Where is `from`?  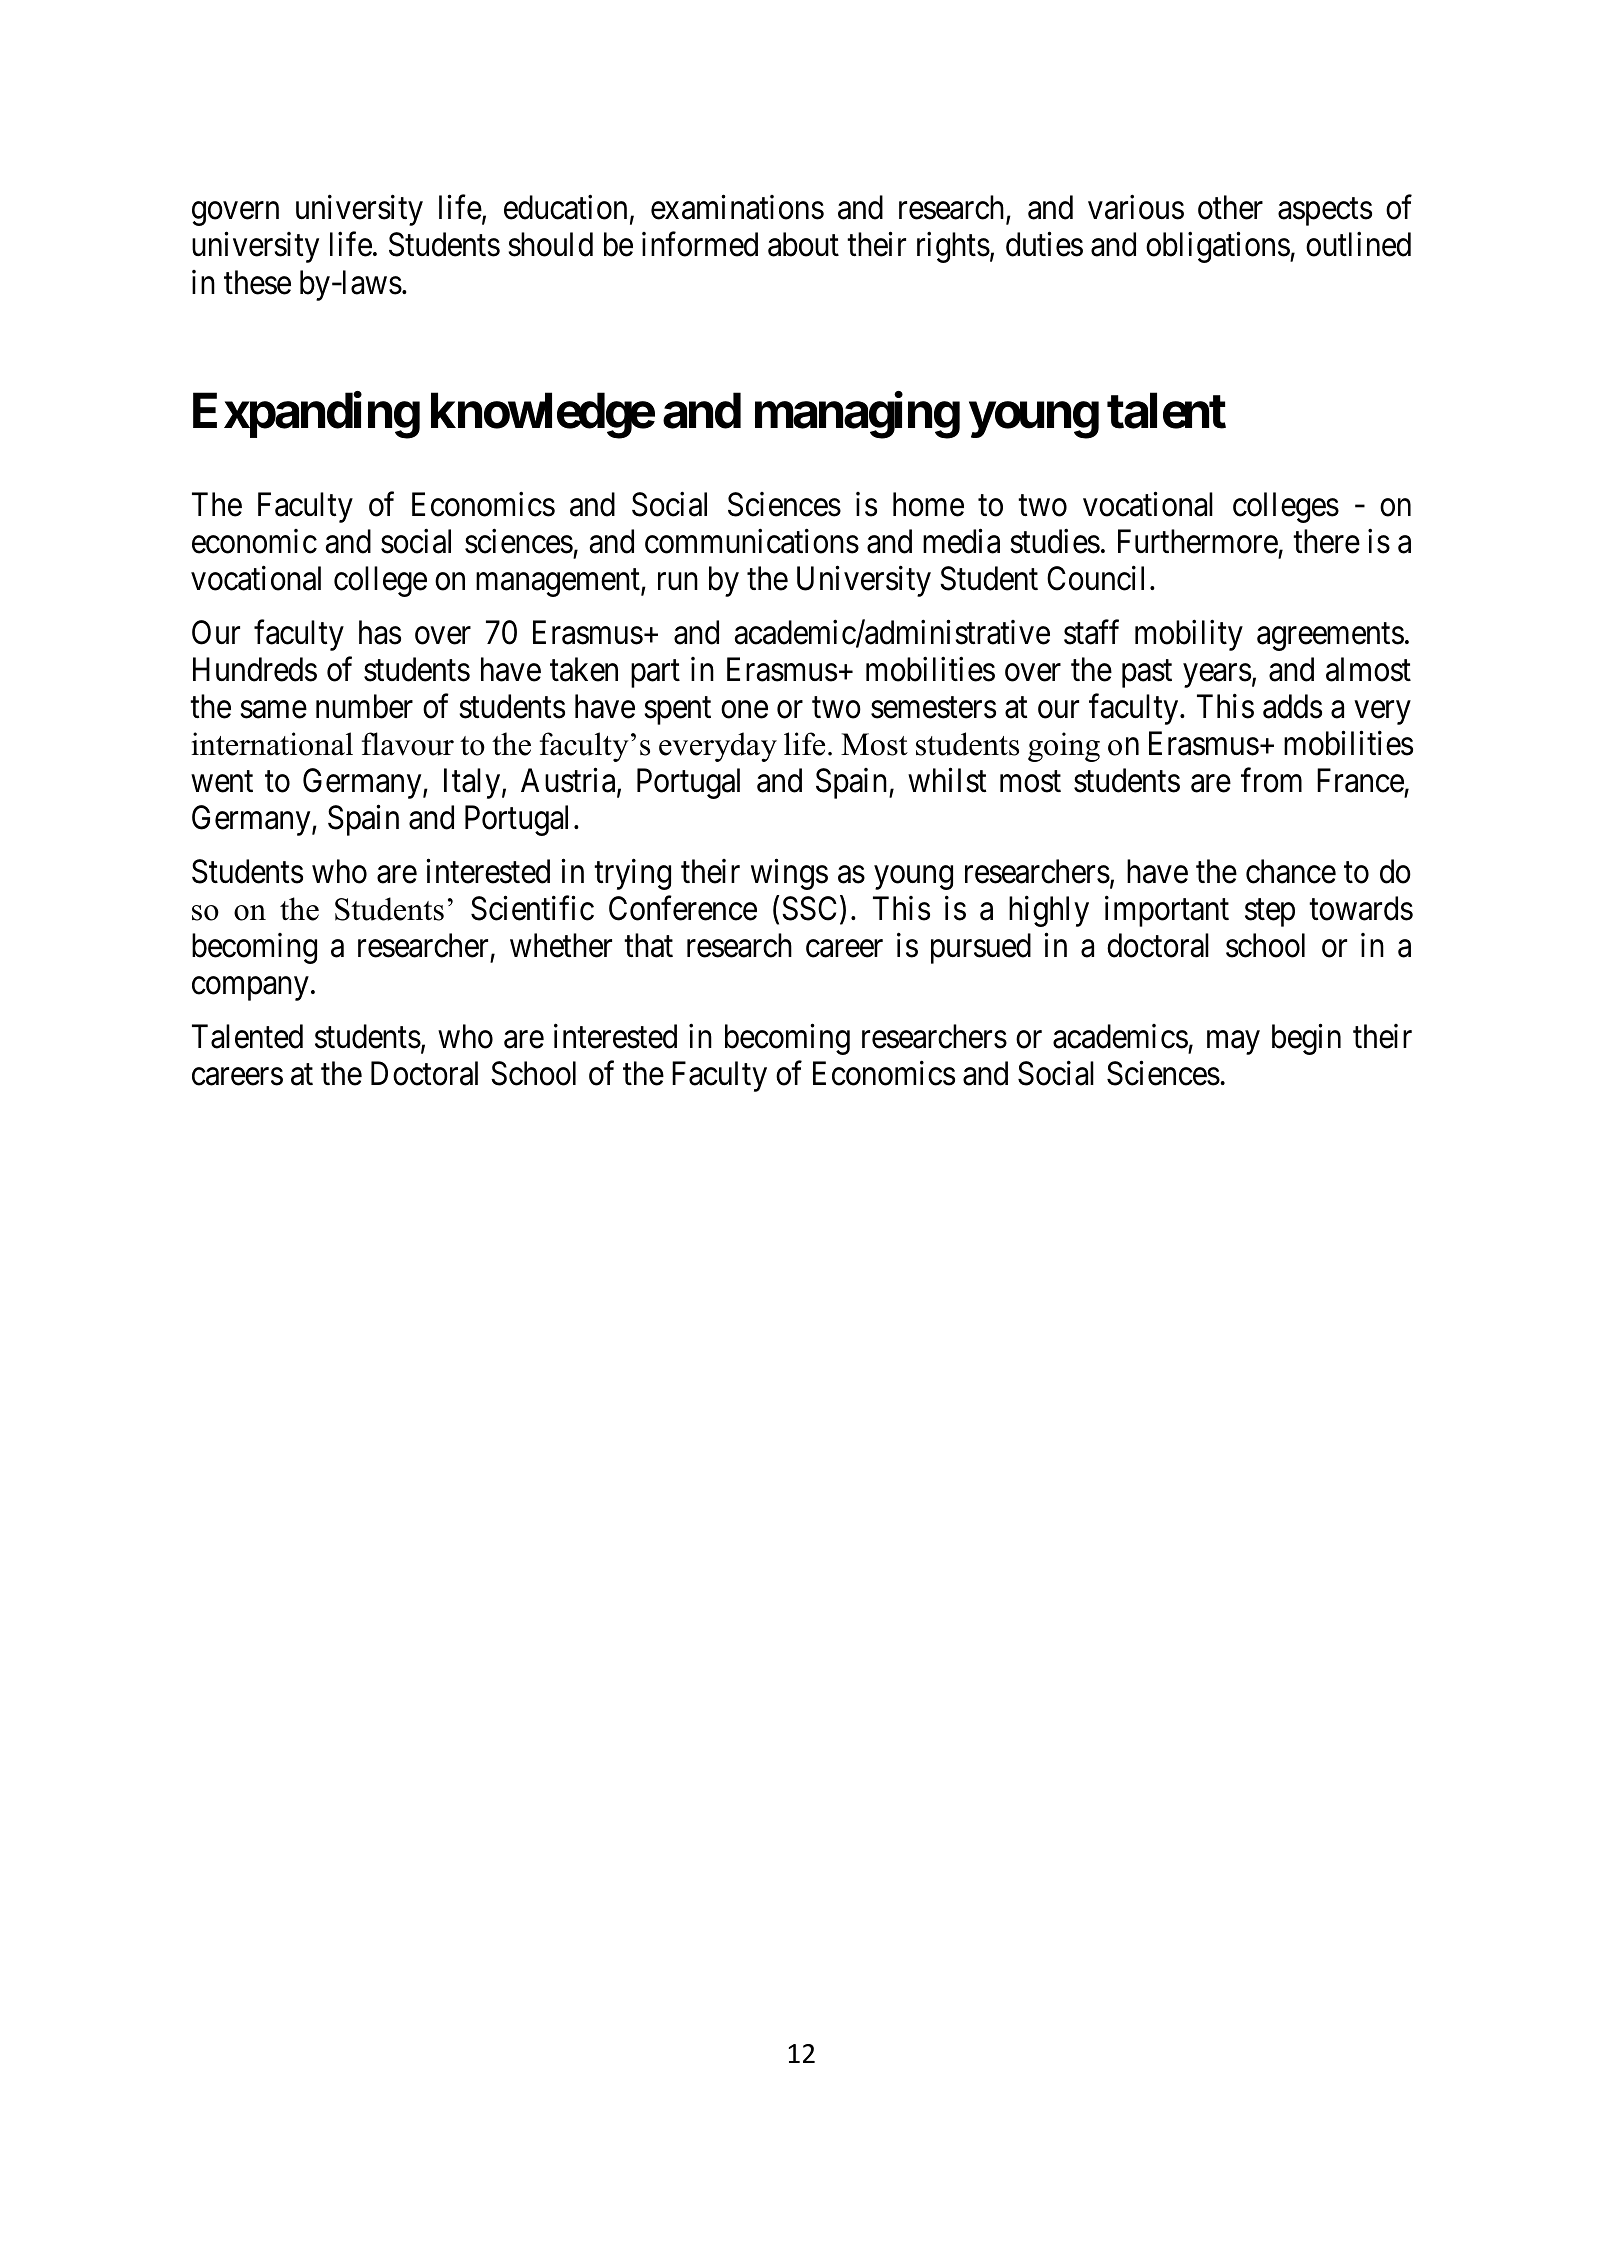
from is located at coordinates (1271, 780).
